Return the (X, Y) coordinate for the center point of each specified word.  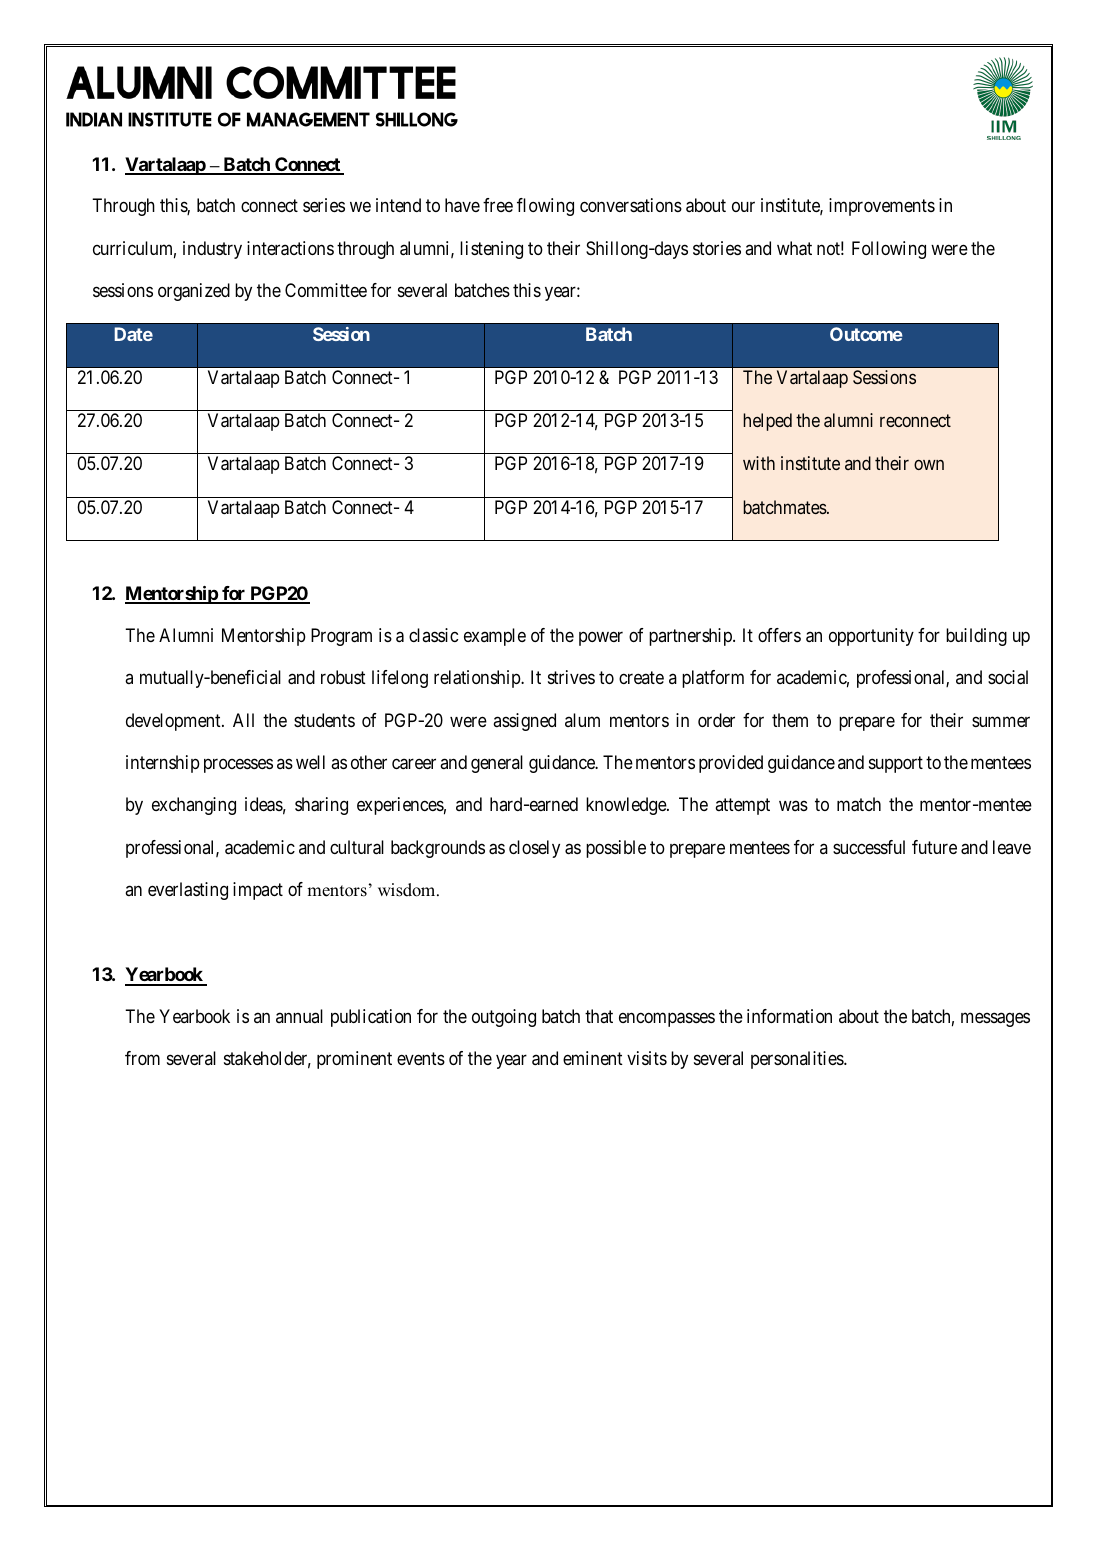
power (601, 638)
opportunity (871, 637)
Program (341, 637)
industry (212, 250)
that (599, 1016)
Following (889, 250)
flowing (545, 207)
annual (299, 1016)
